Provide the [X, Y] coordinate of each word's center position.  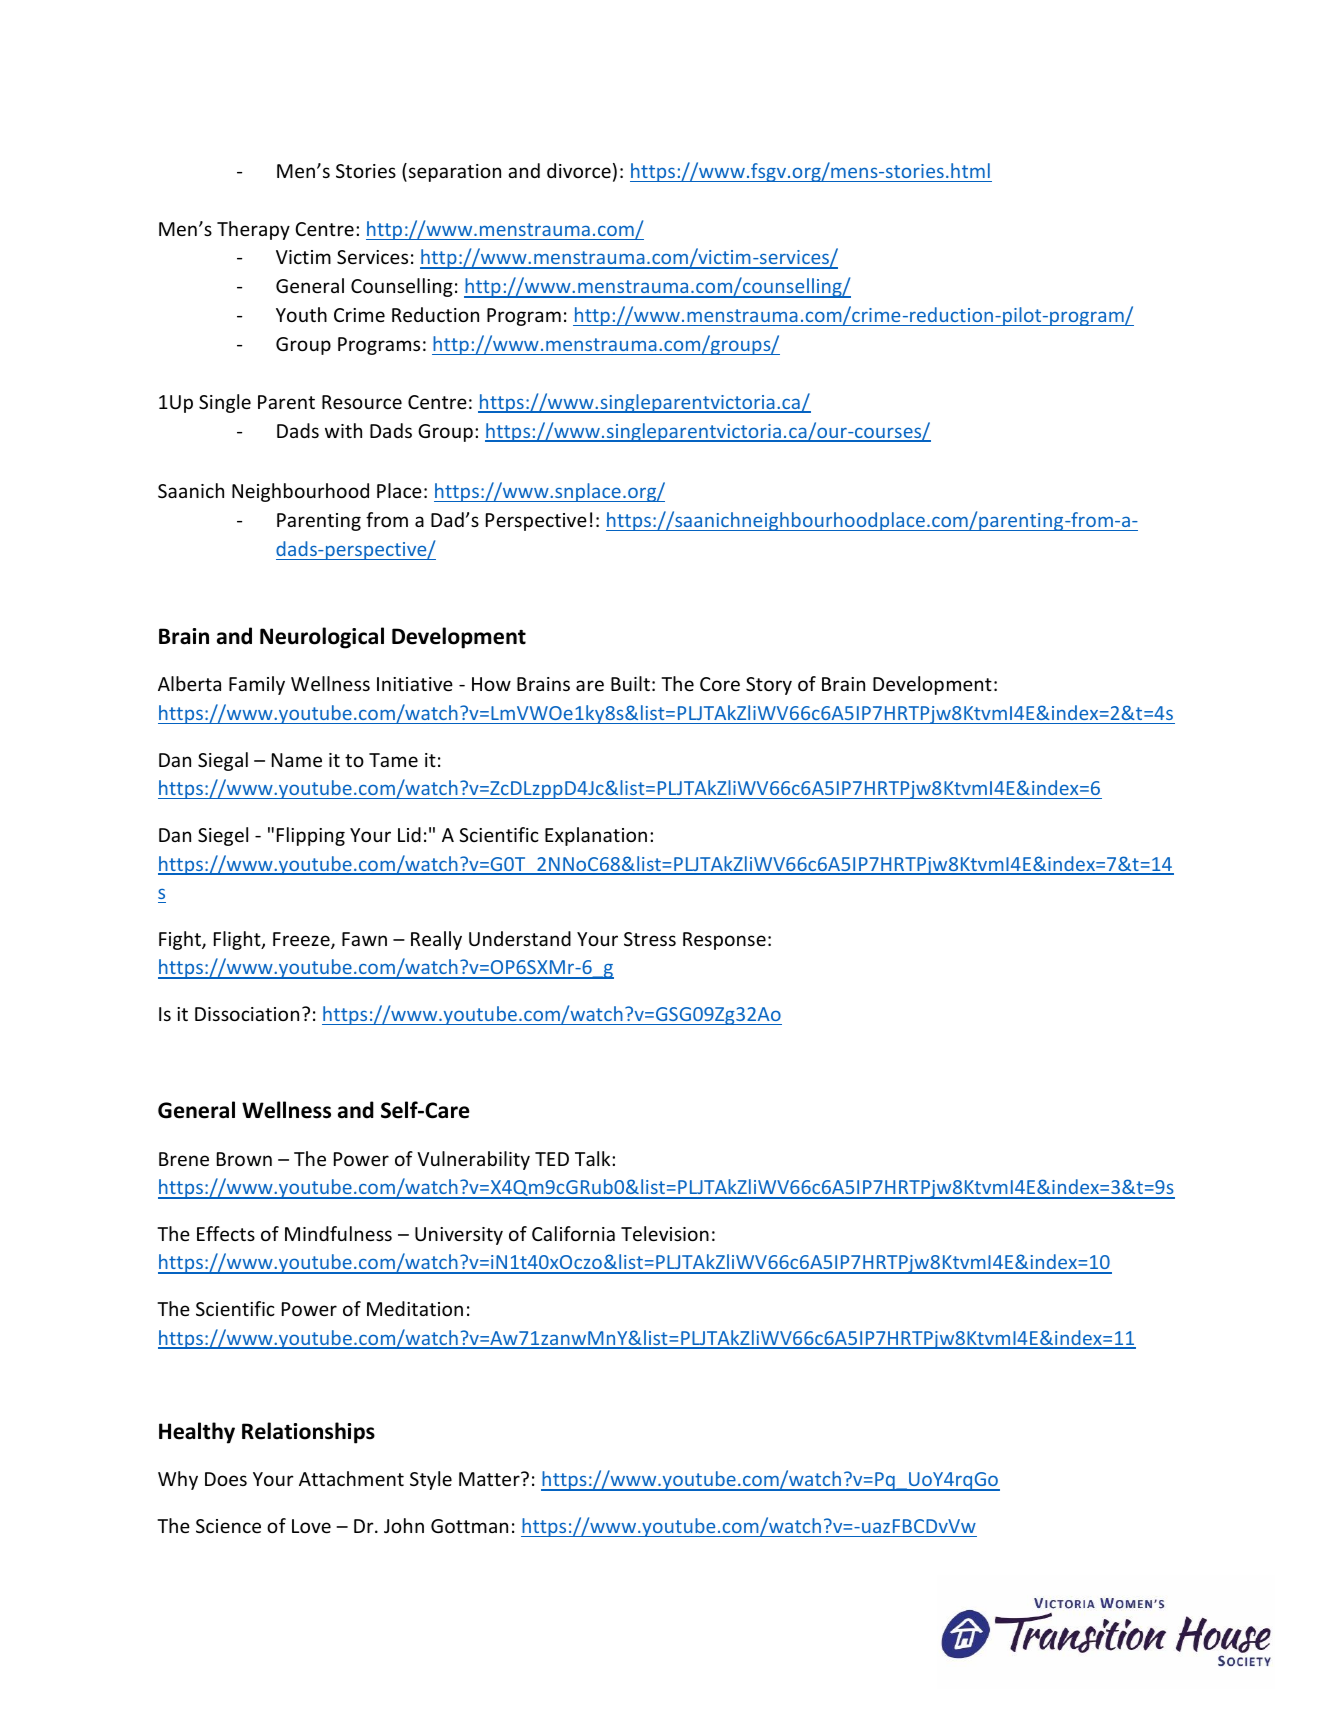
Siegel [223, 836]
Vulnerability [473, 1160]
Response [724, 941]
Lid [409, 834]
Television [665, 1233]
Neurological [322, 638]
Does [226, 1479]
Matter [490, 1479]
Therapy [253, 230]
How [491, 684]
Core [720, 684]
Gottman [469, 1526]
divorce [579, 170]
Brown [244, 1159]
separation [455, 173]
